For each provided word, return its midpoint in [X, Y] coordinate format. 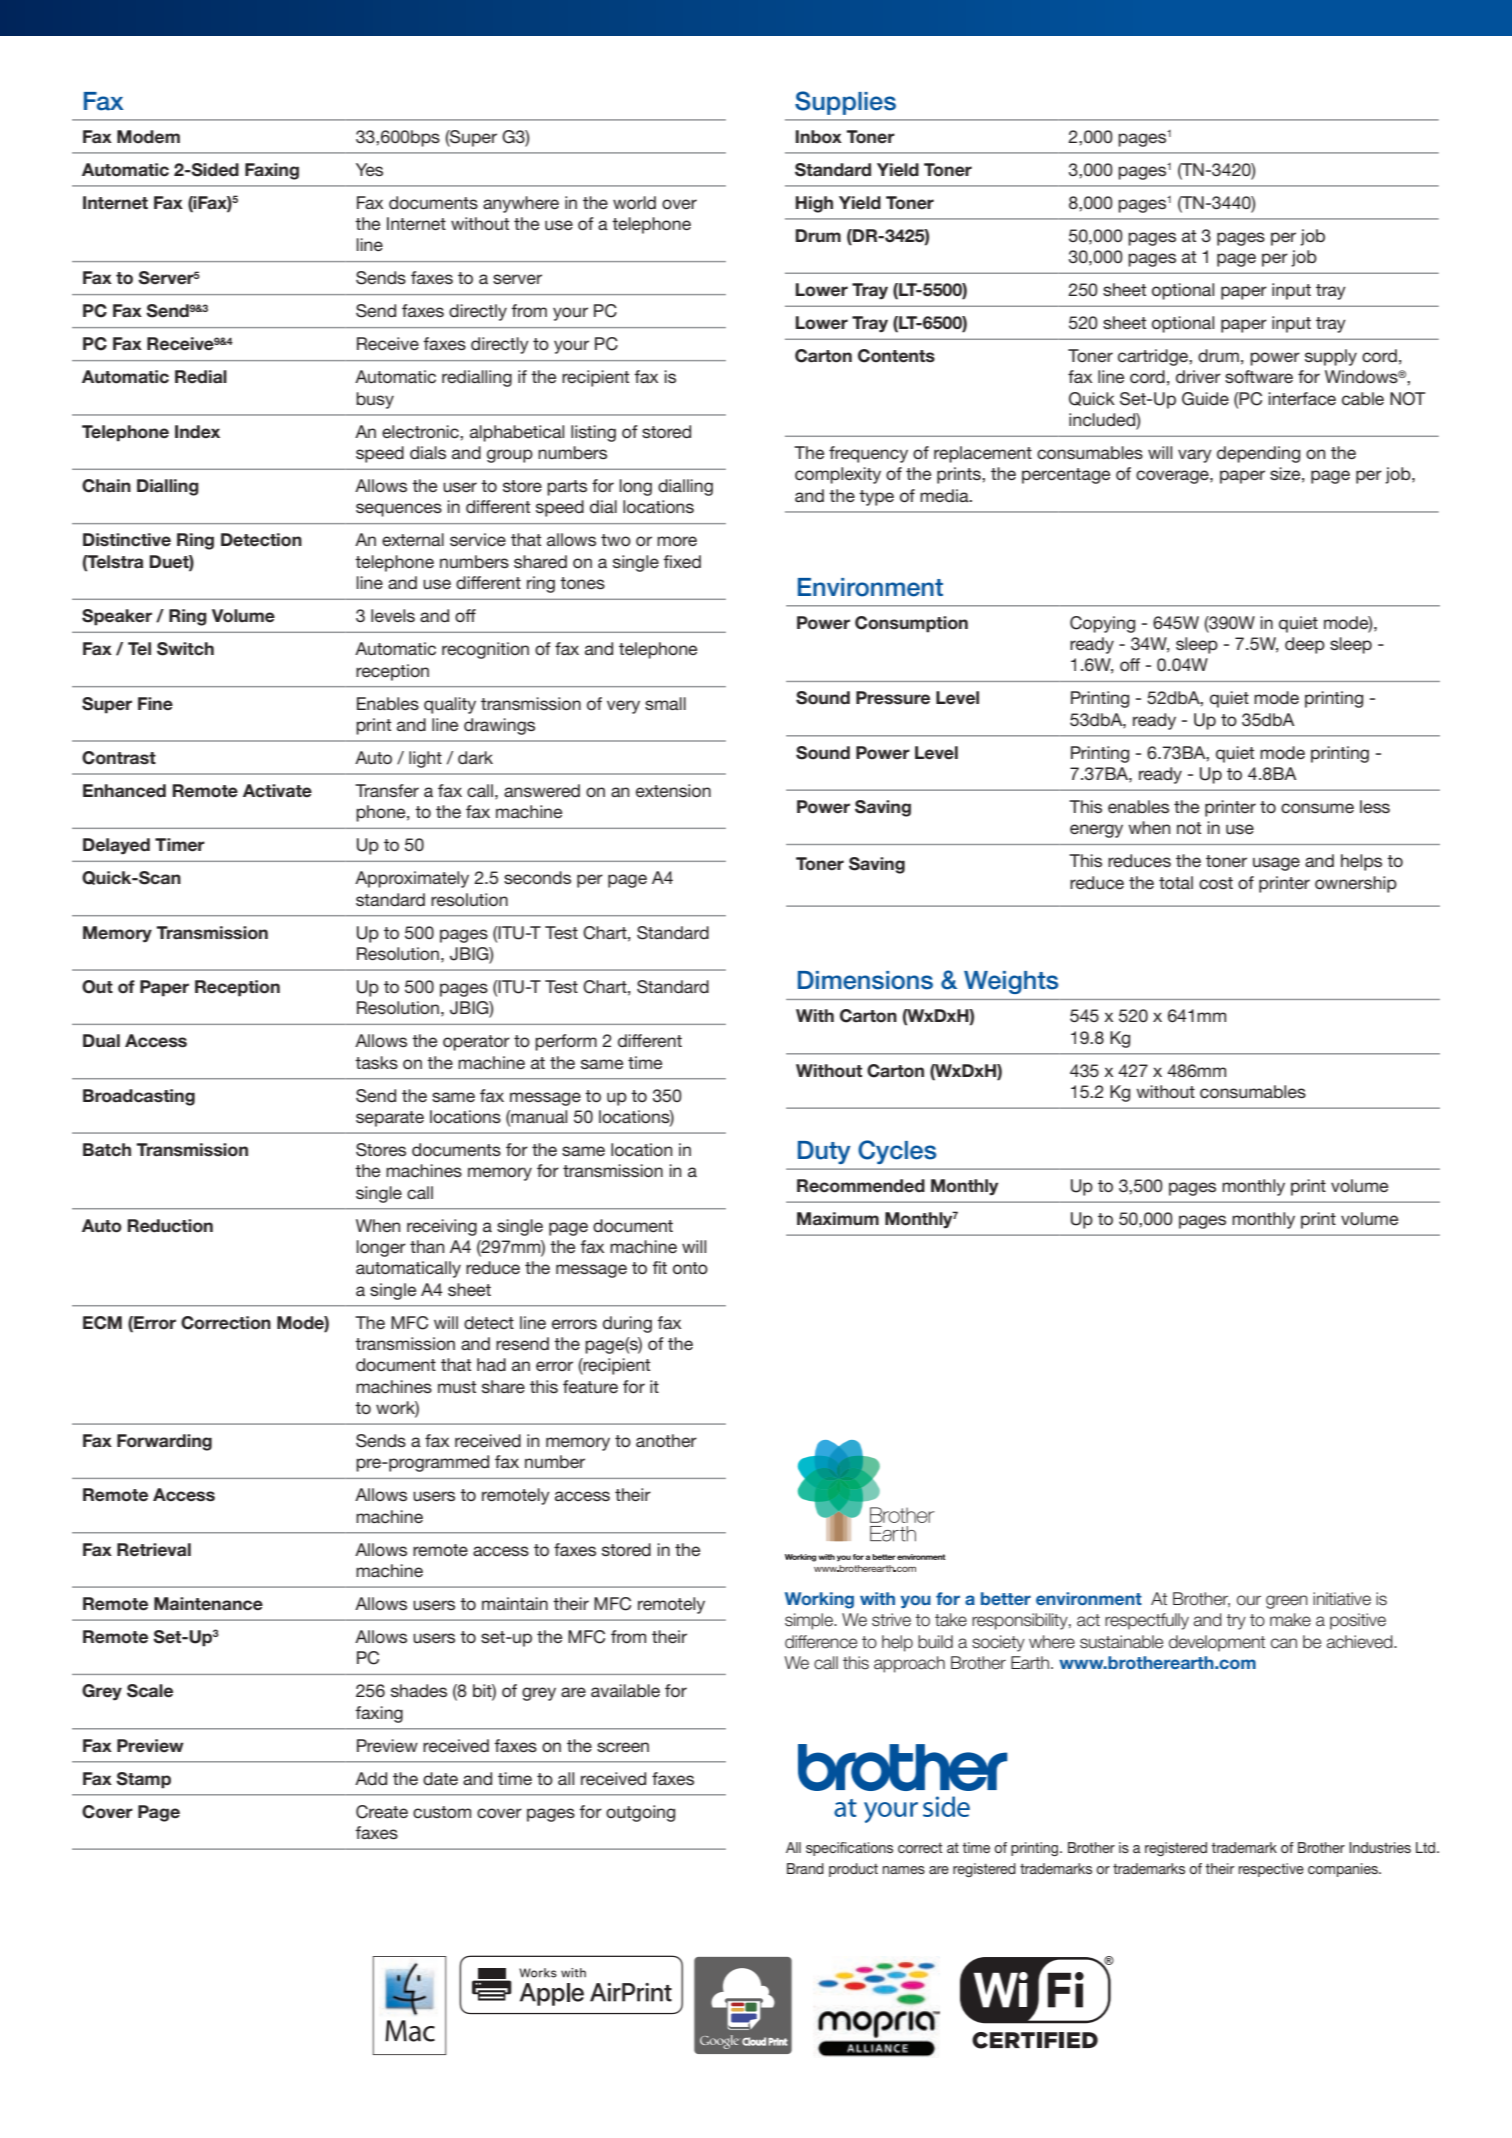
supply [1331, 357]
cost [1216, 883]
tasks [376, 1062]
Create [382, 1812]
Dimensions [865, 980]
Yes [369, 169]
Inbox [818, 137]
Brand [805, 1868]
